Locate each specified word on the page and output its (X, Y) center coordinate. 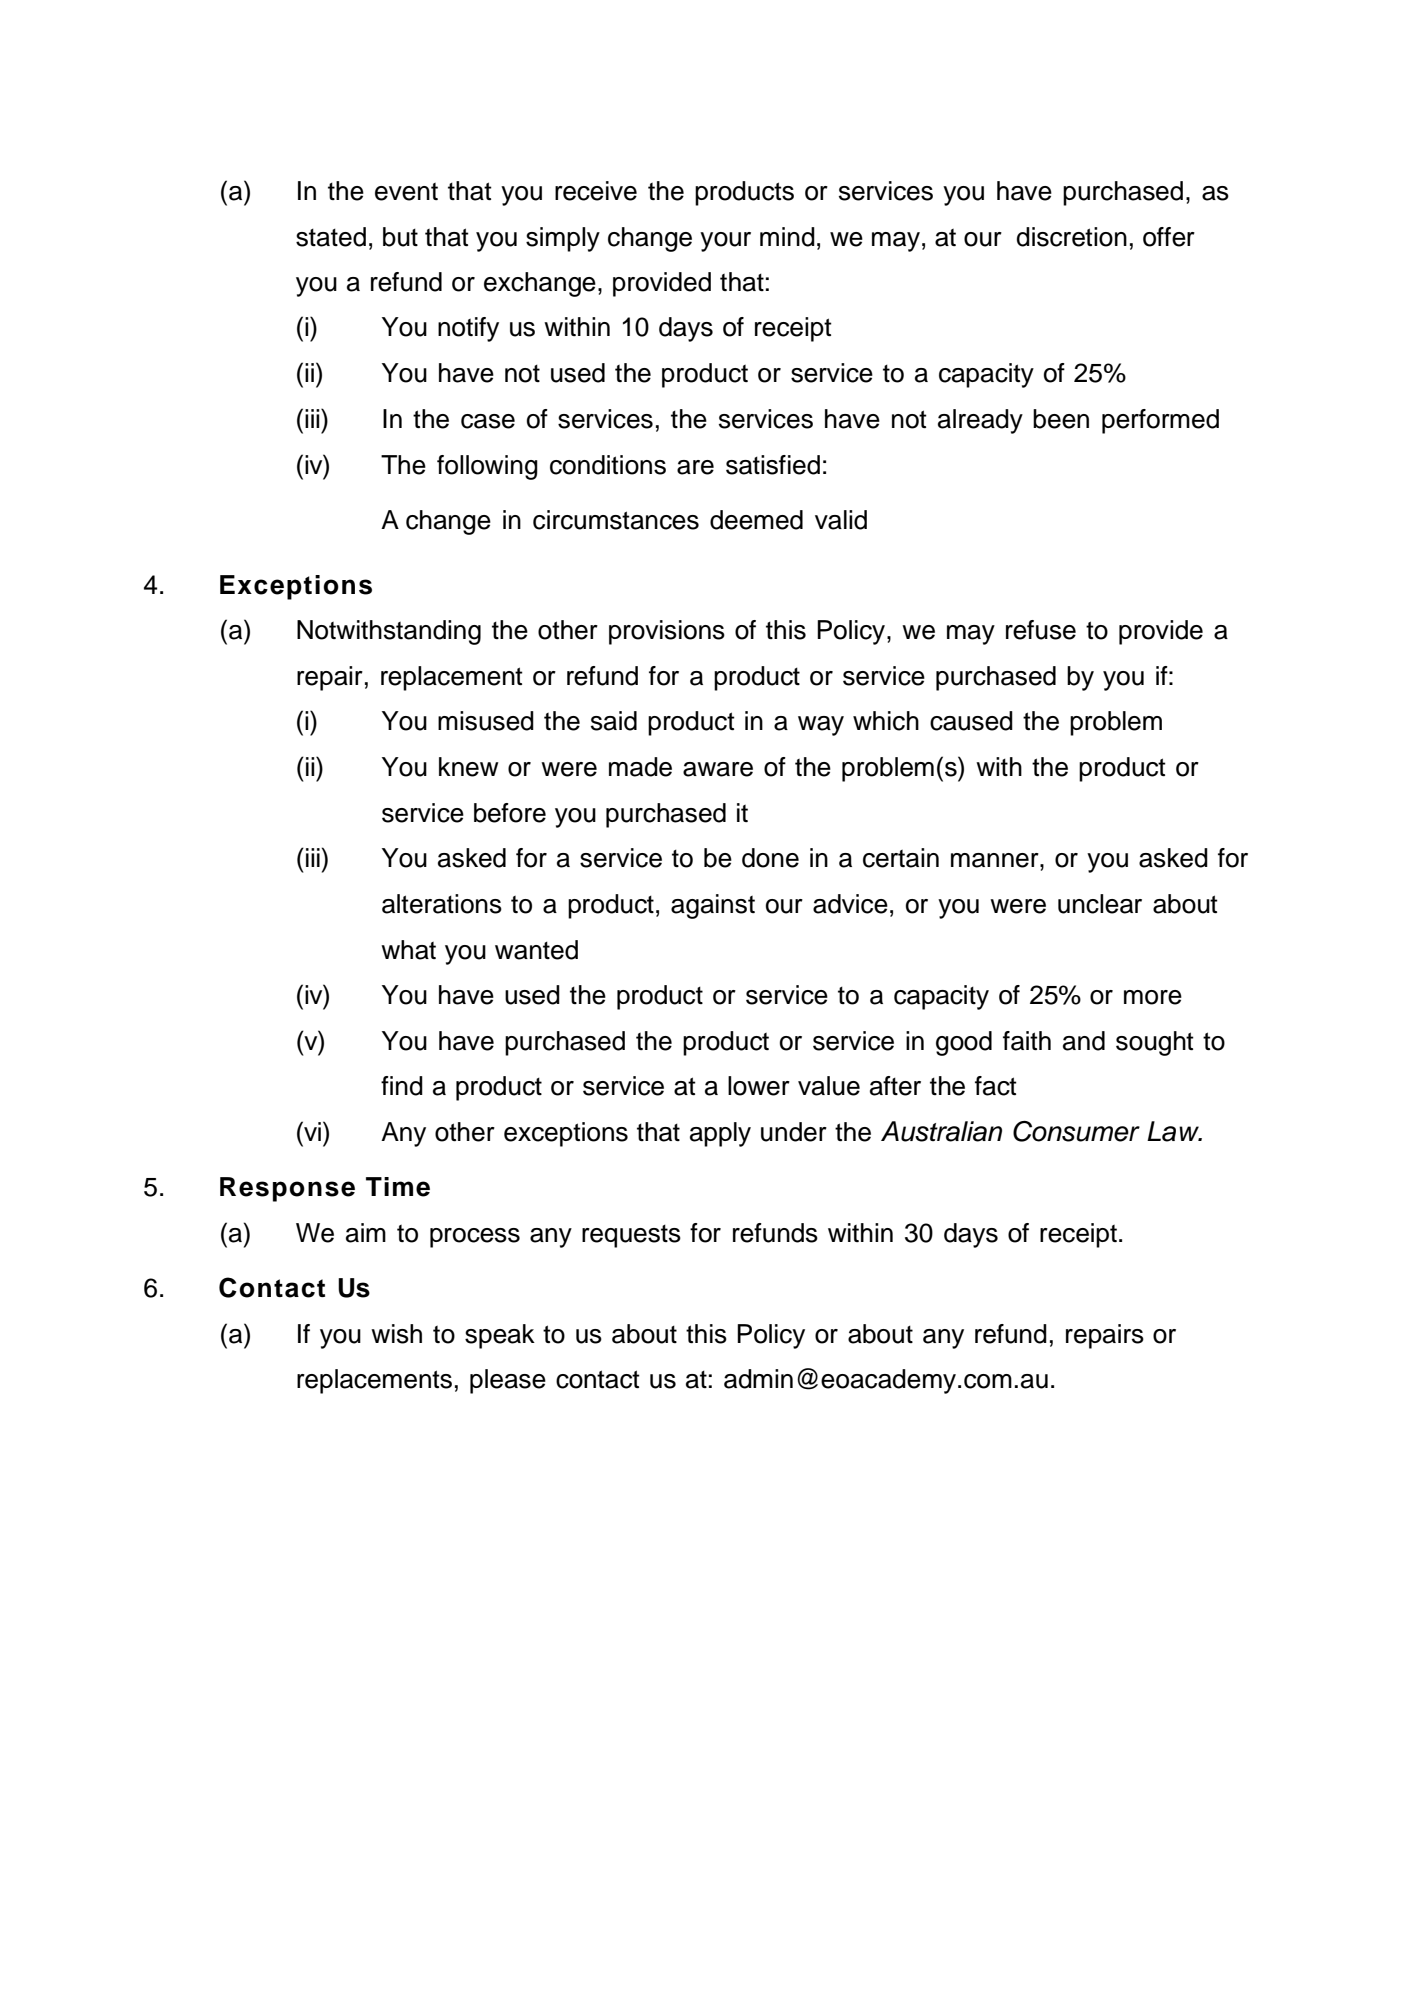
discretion (1072, 237)
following (487, 467)
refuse (1041, 630)
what (408, 950)
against (713, 906)
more (1153, 997)
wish (396, 1334)
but (400, 237)
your (725, 242)
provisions (667, 632)
